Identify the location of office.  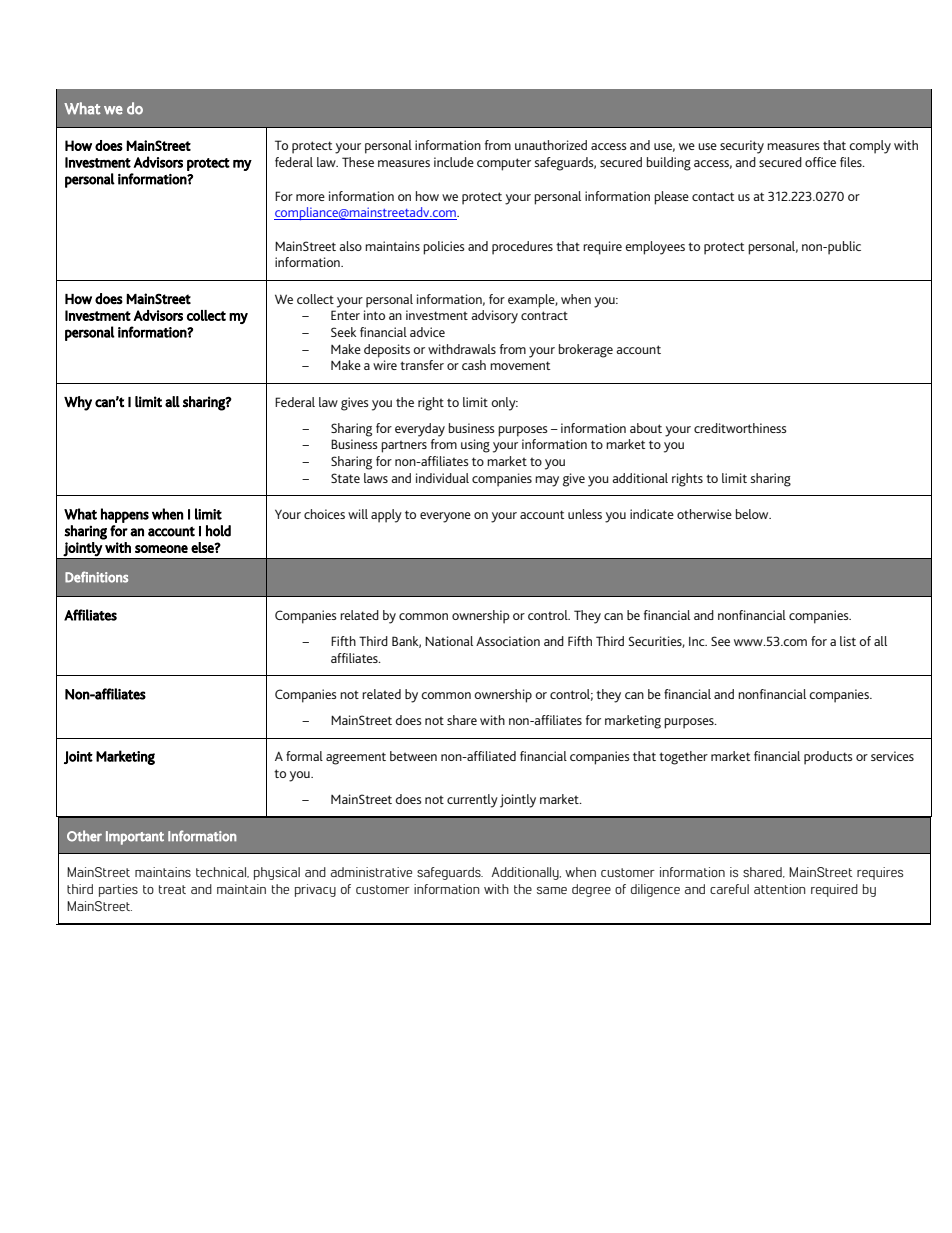
(820, 162).
